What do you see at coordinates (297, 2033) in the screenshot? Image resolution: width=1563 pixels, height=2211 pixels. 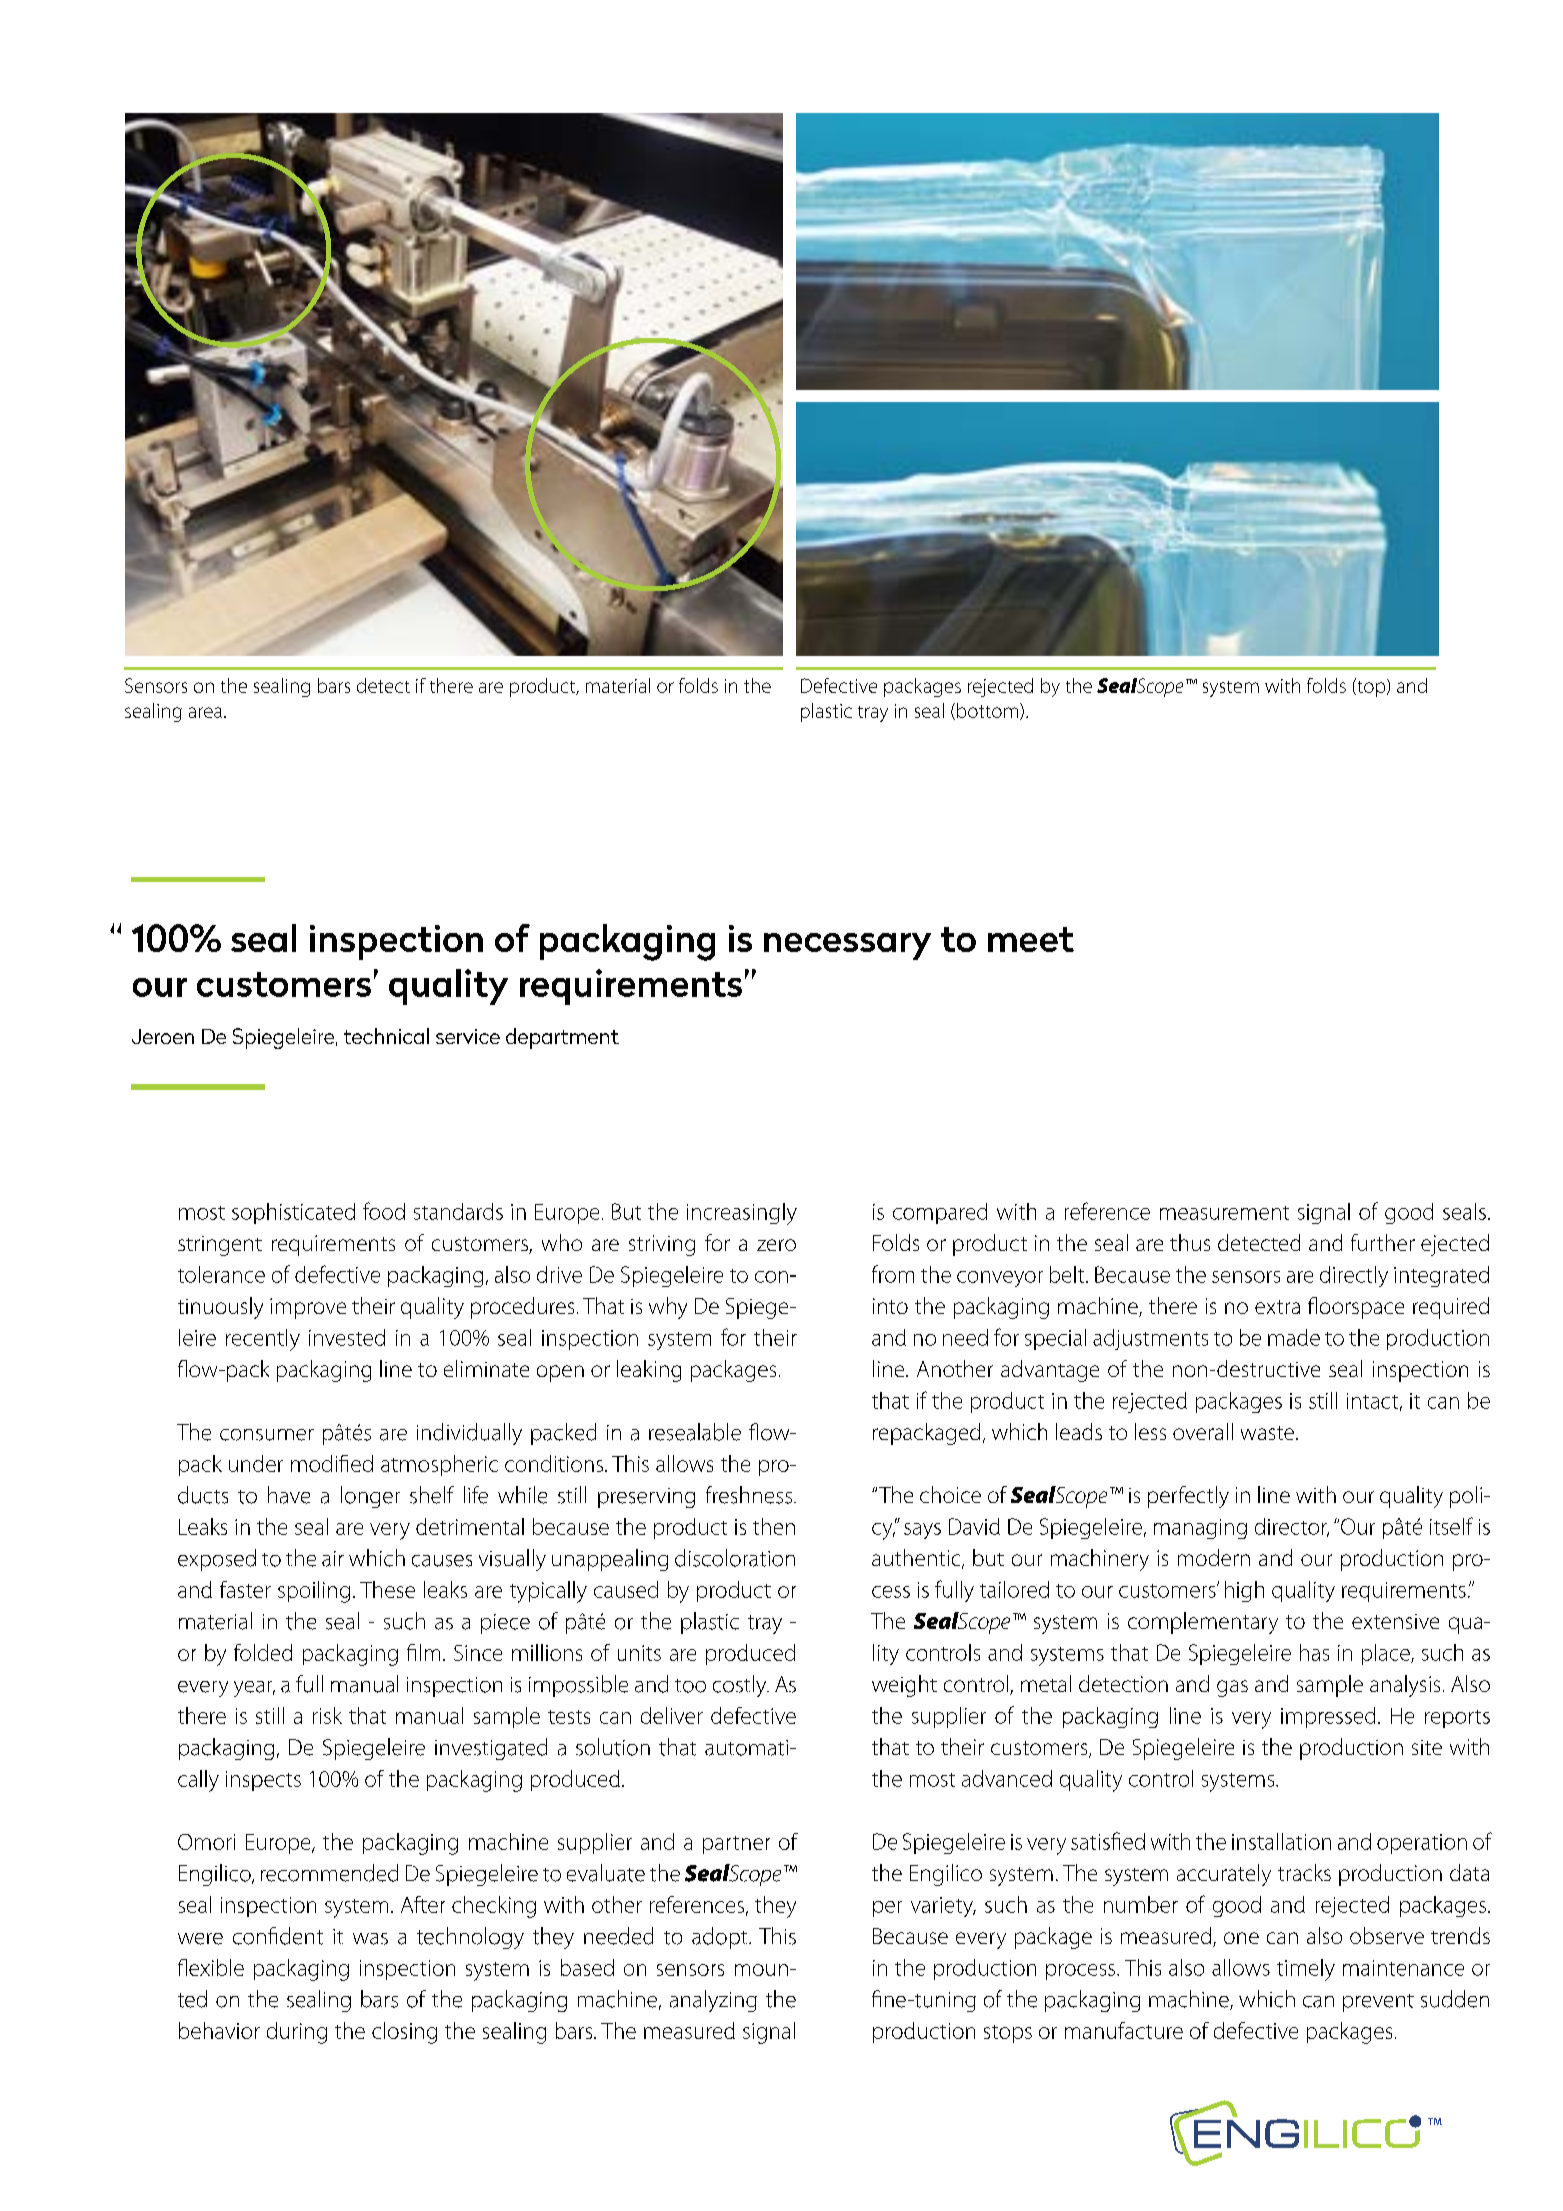 I see `during` at bounding box center [297, 2033].
